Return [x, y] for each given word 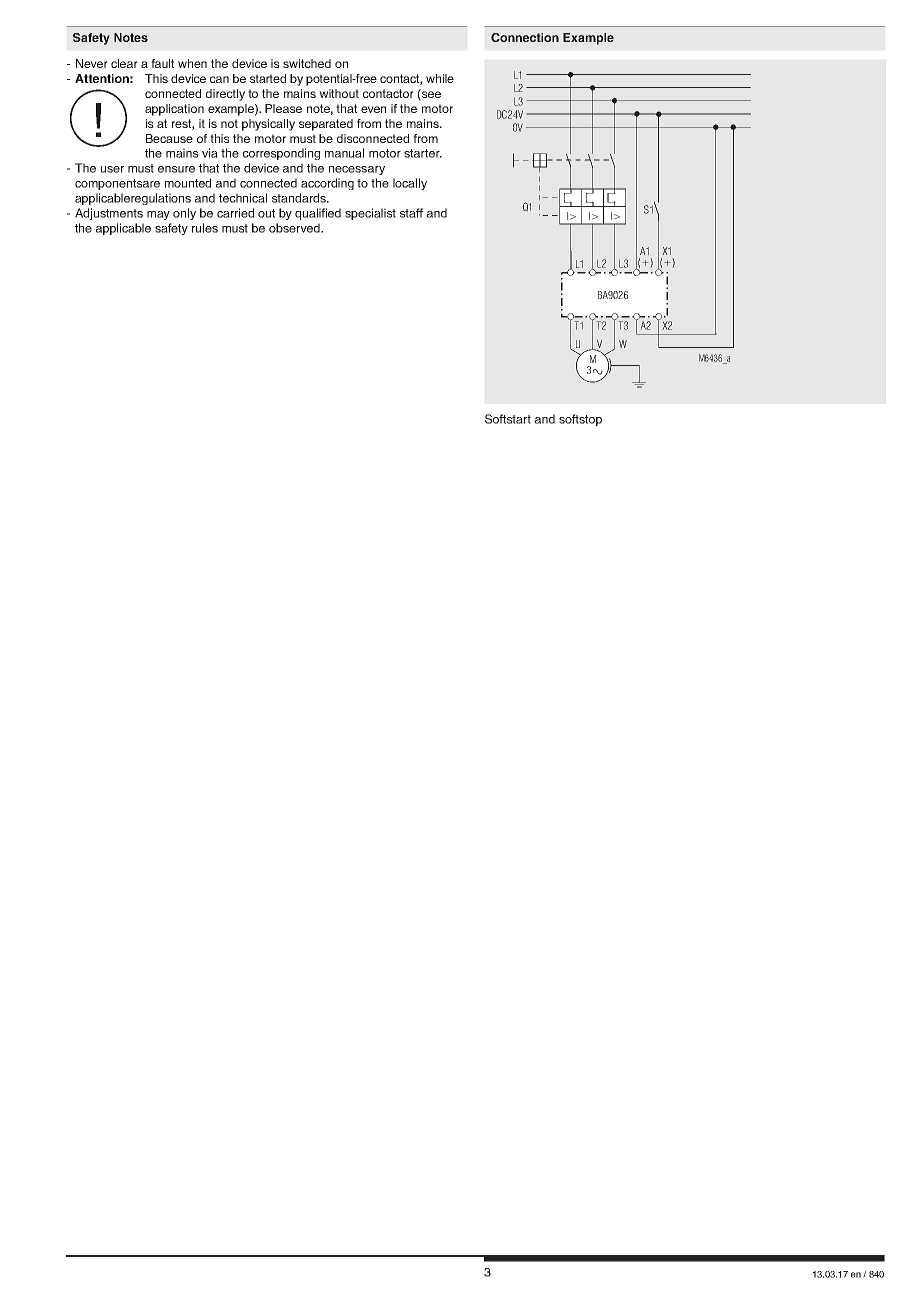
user [112, 169]
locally [410, 184]
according [327, 184]
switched [307, 63]
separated [326, 125]
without [339, 93]
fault [162, 63]
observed [295, 228]
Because [169, 138]
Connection [525, 37]
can [219, 79]
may [158, 215]
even [373, 109]
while [440, 78]
